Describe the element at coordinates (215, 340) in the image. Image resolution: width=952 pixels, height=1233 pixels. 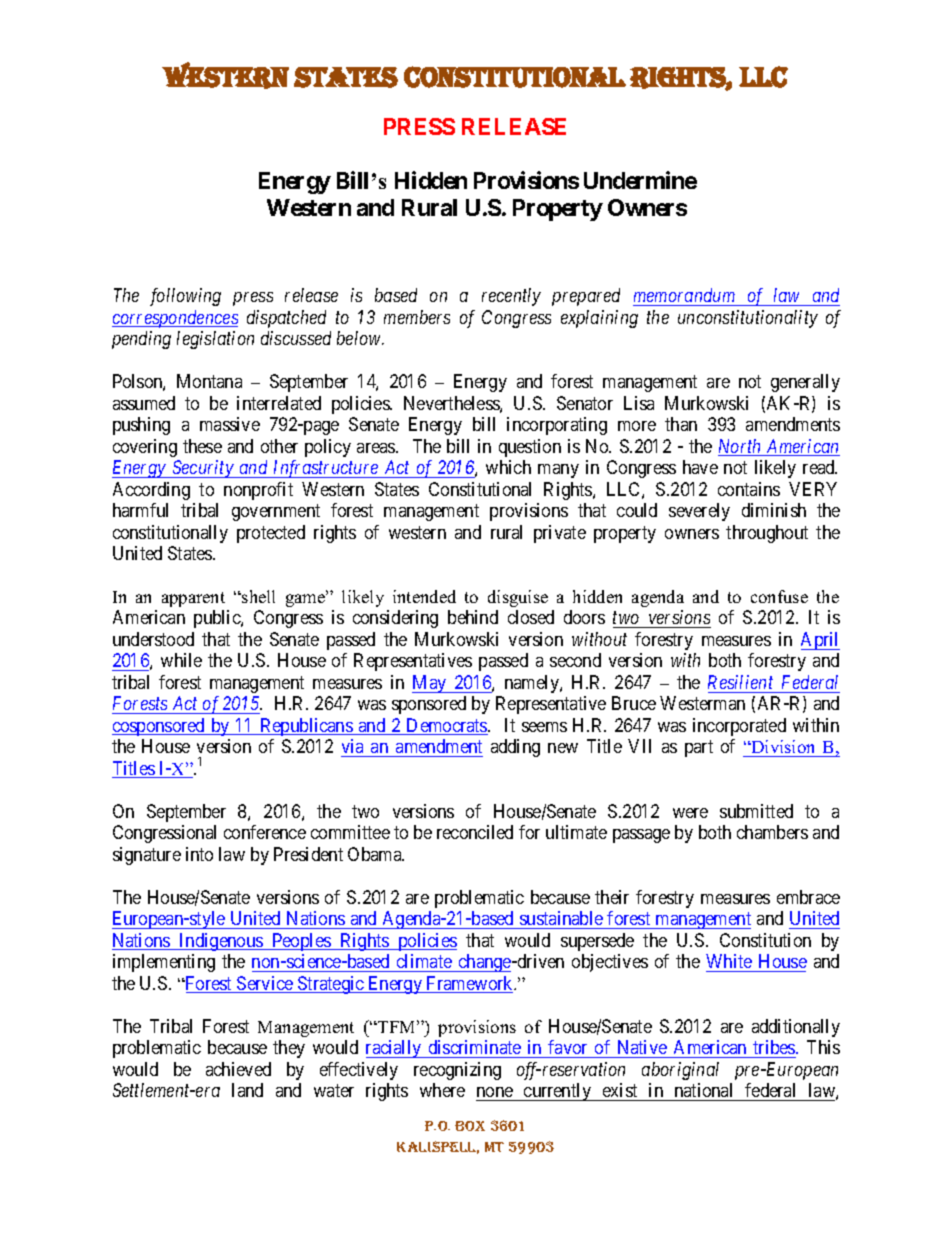
I see `legislation` at that location.
